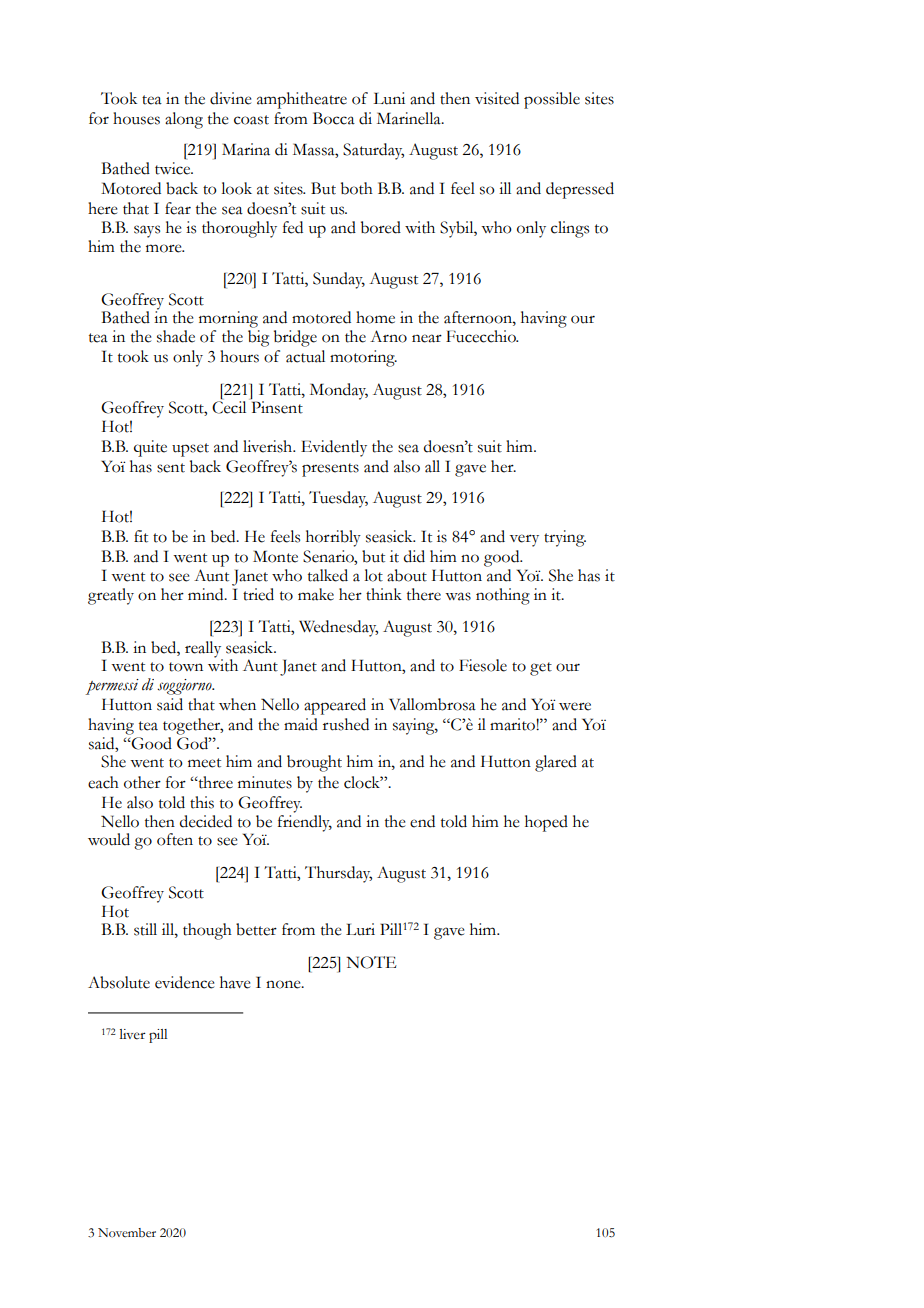  I want to click on November, so click(127, 1233).
